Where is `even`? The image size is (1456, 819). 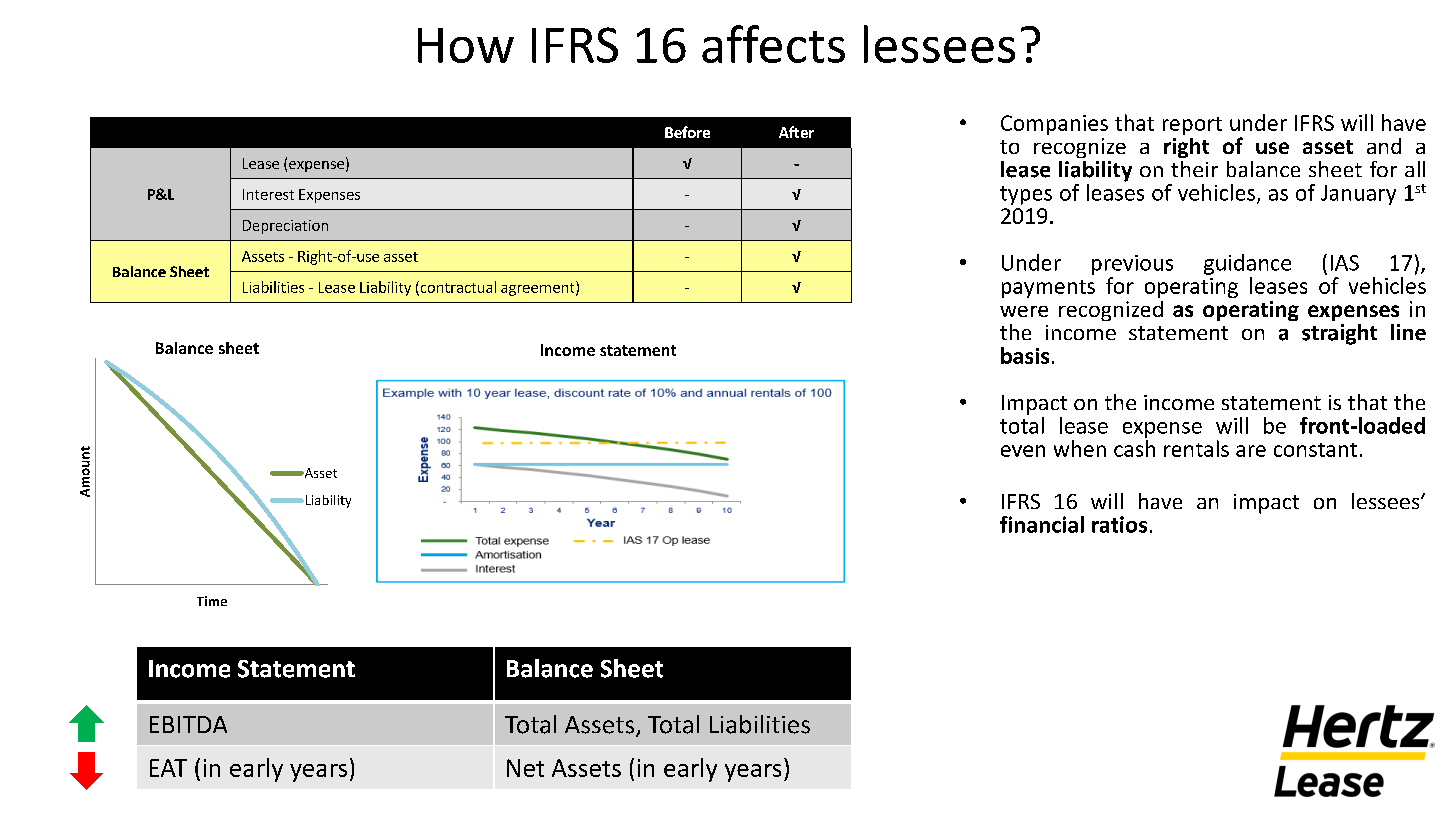 even is located at coordinates (1023, 451).
